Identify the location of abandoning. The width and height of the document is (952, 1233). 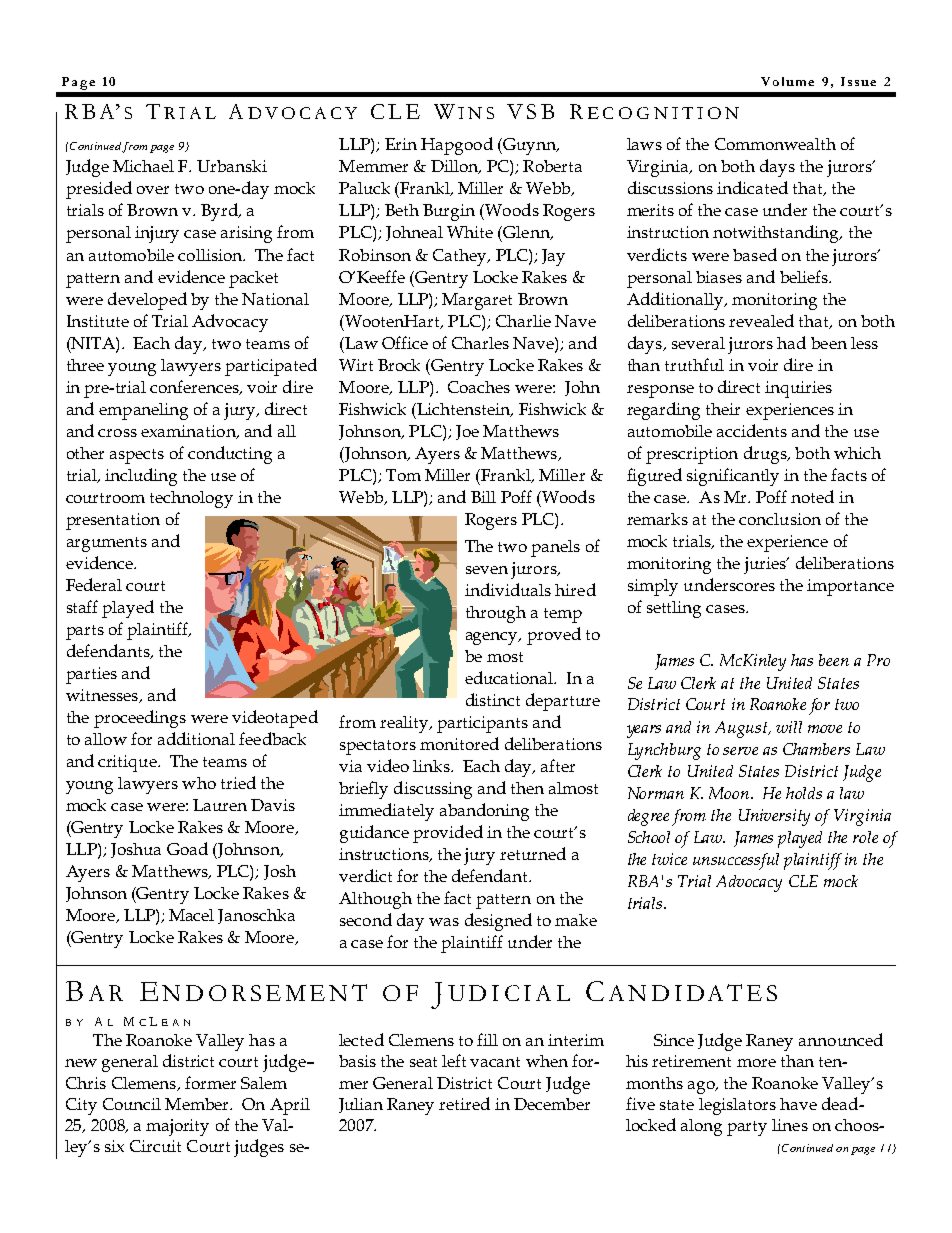
(484, 812).
